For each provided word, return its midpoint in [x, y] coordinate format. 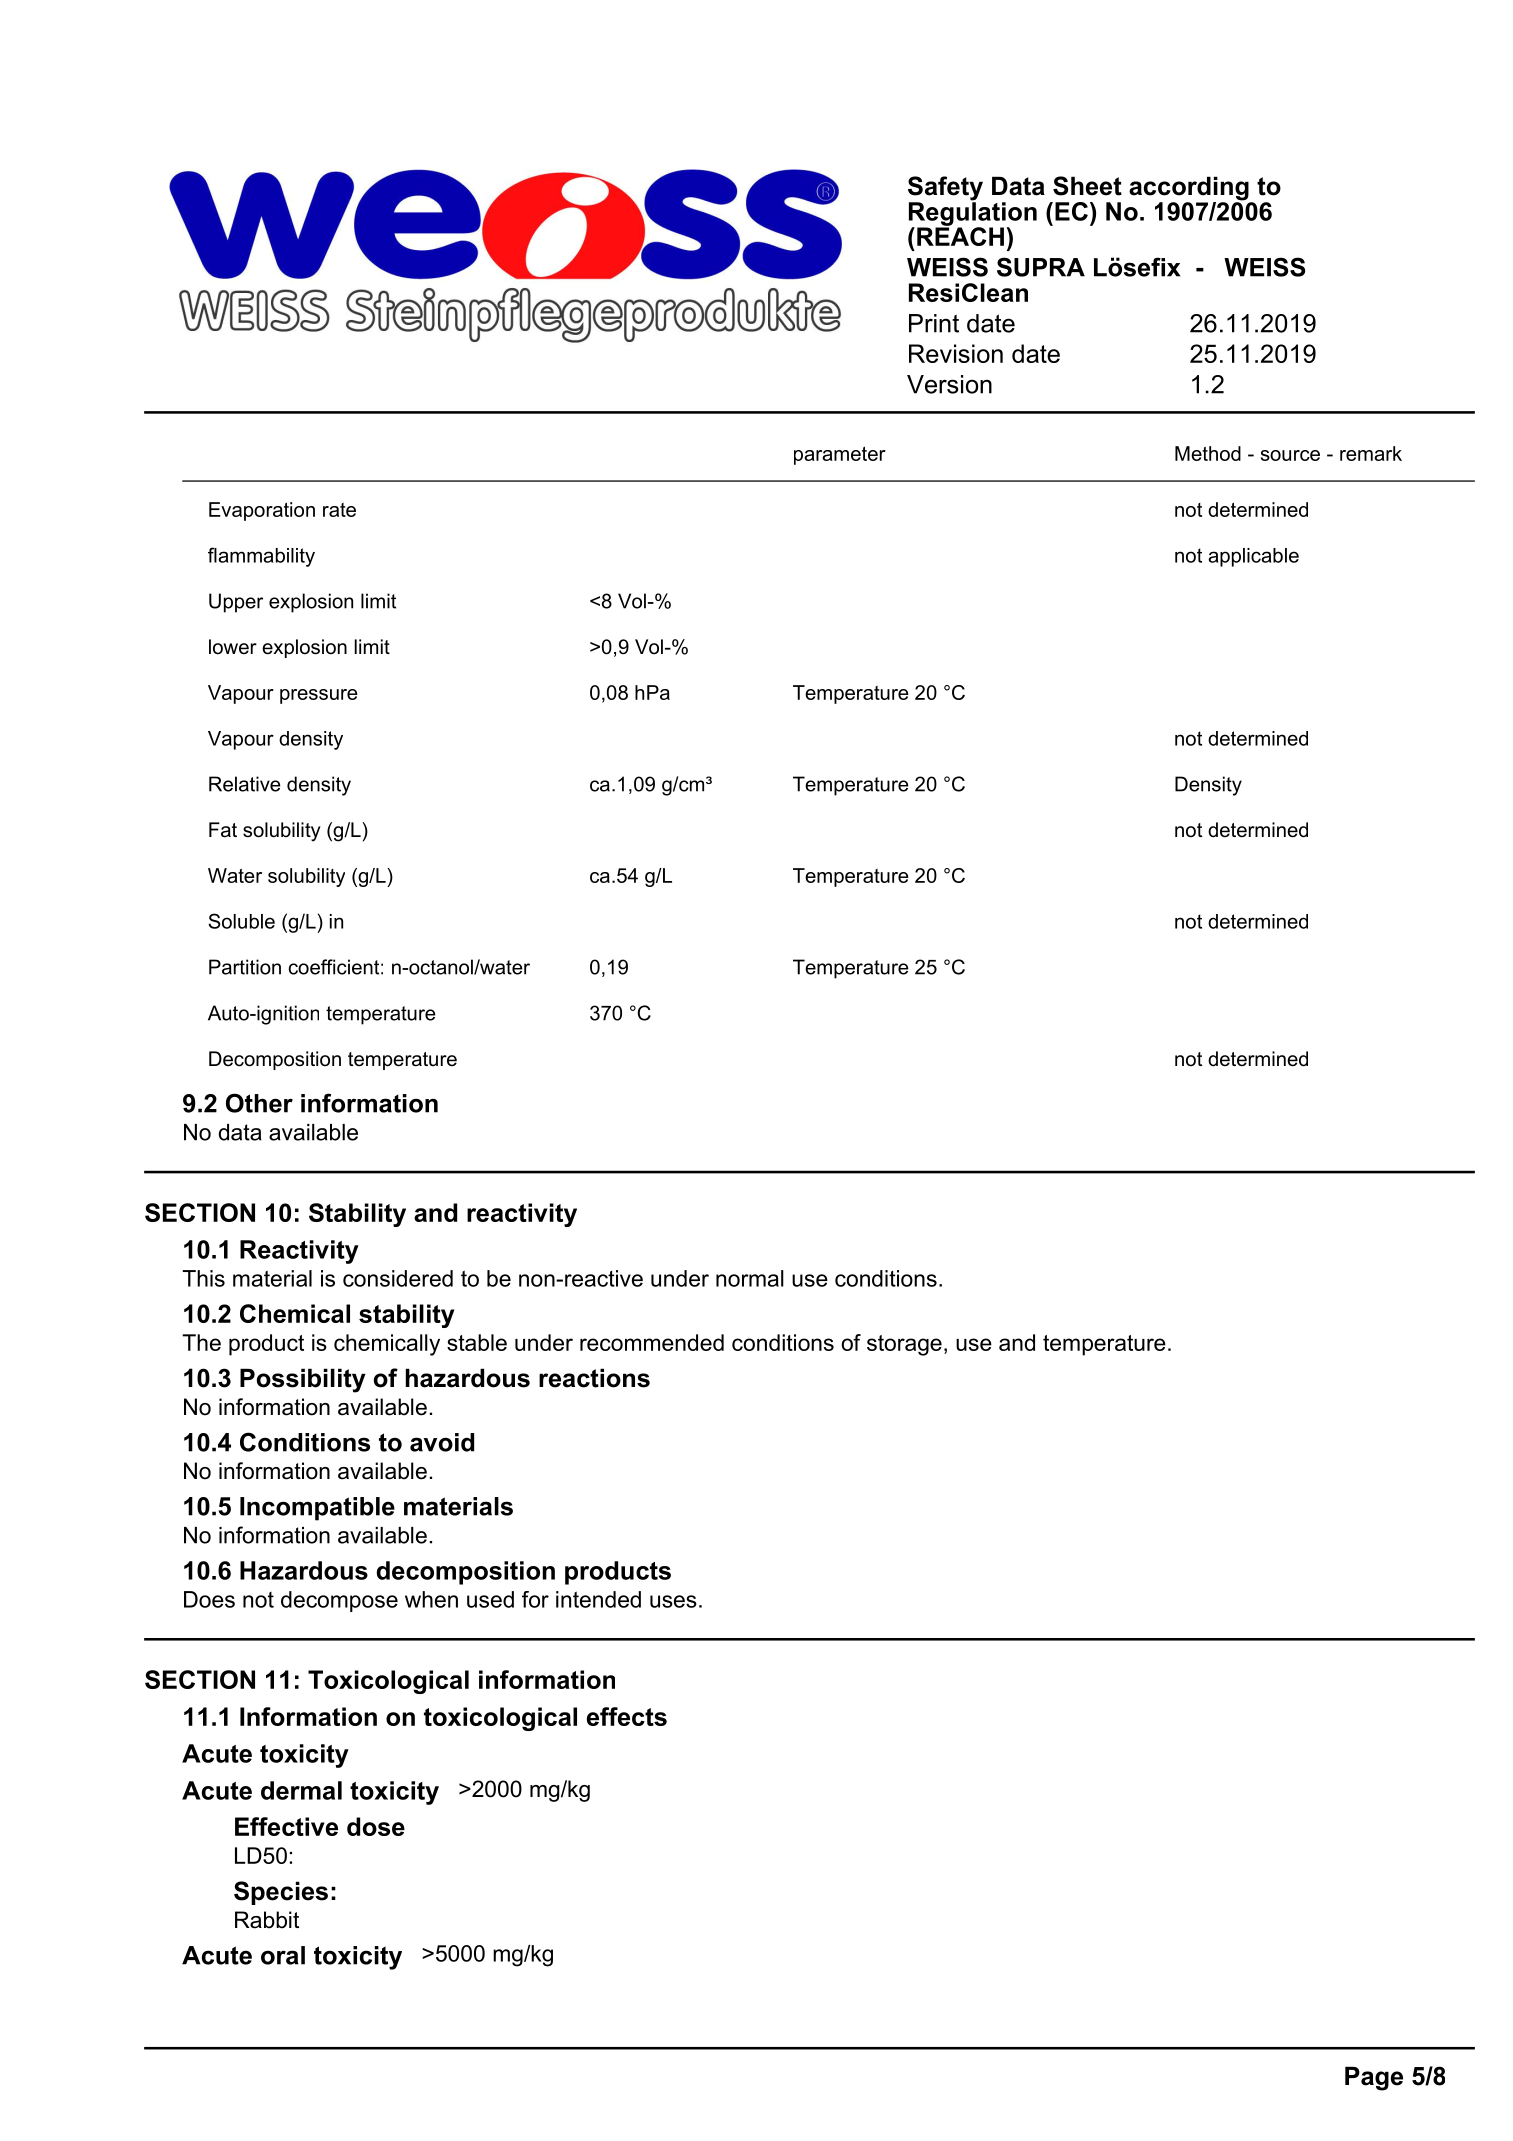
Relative [244, 784]
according [1190, 189]
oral [283, 1955]
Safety [945, 189]
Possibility [303, 1380]
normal [750, 1278]
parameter [840, 455]
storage [904, 1345]
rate [339, 510]
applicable [1253, 557]
